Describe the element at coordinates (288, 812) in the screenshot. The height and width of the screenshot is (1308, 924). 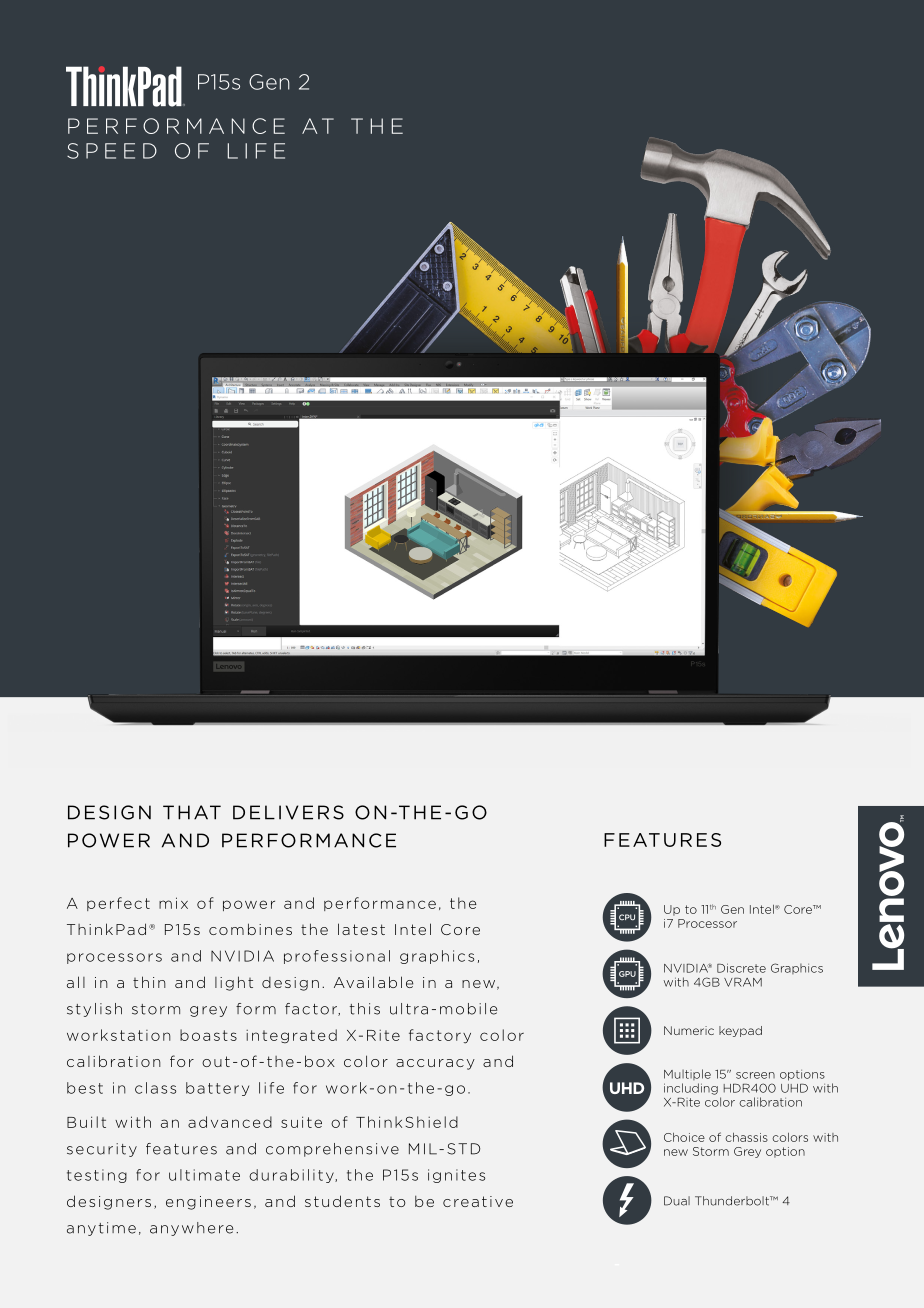
I see `DELIVERS` at that location.
